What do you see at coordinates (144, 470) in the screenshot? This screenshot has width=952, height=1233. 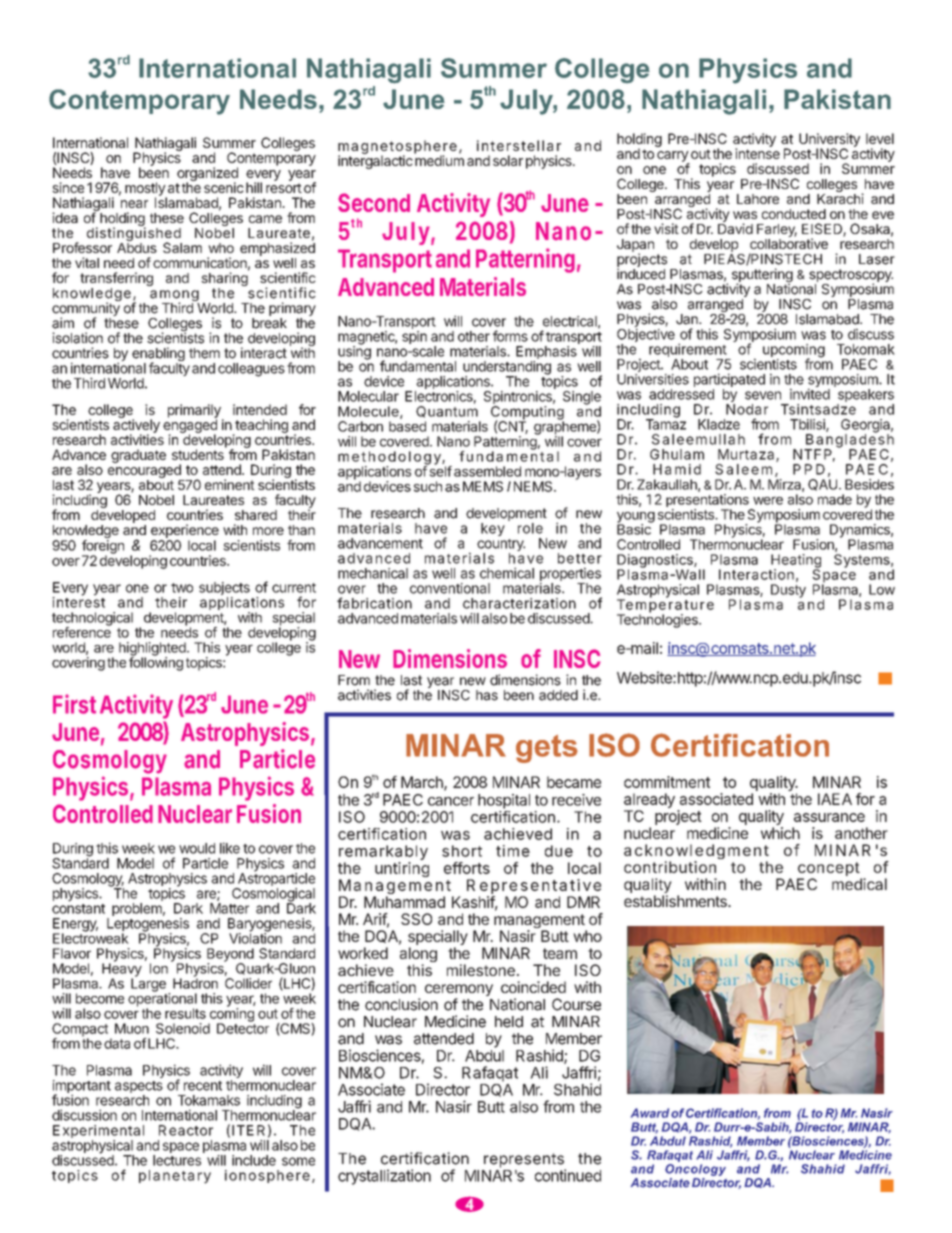 I see `encouraged` at bounding box center [144, 470].
